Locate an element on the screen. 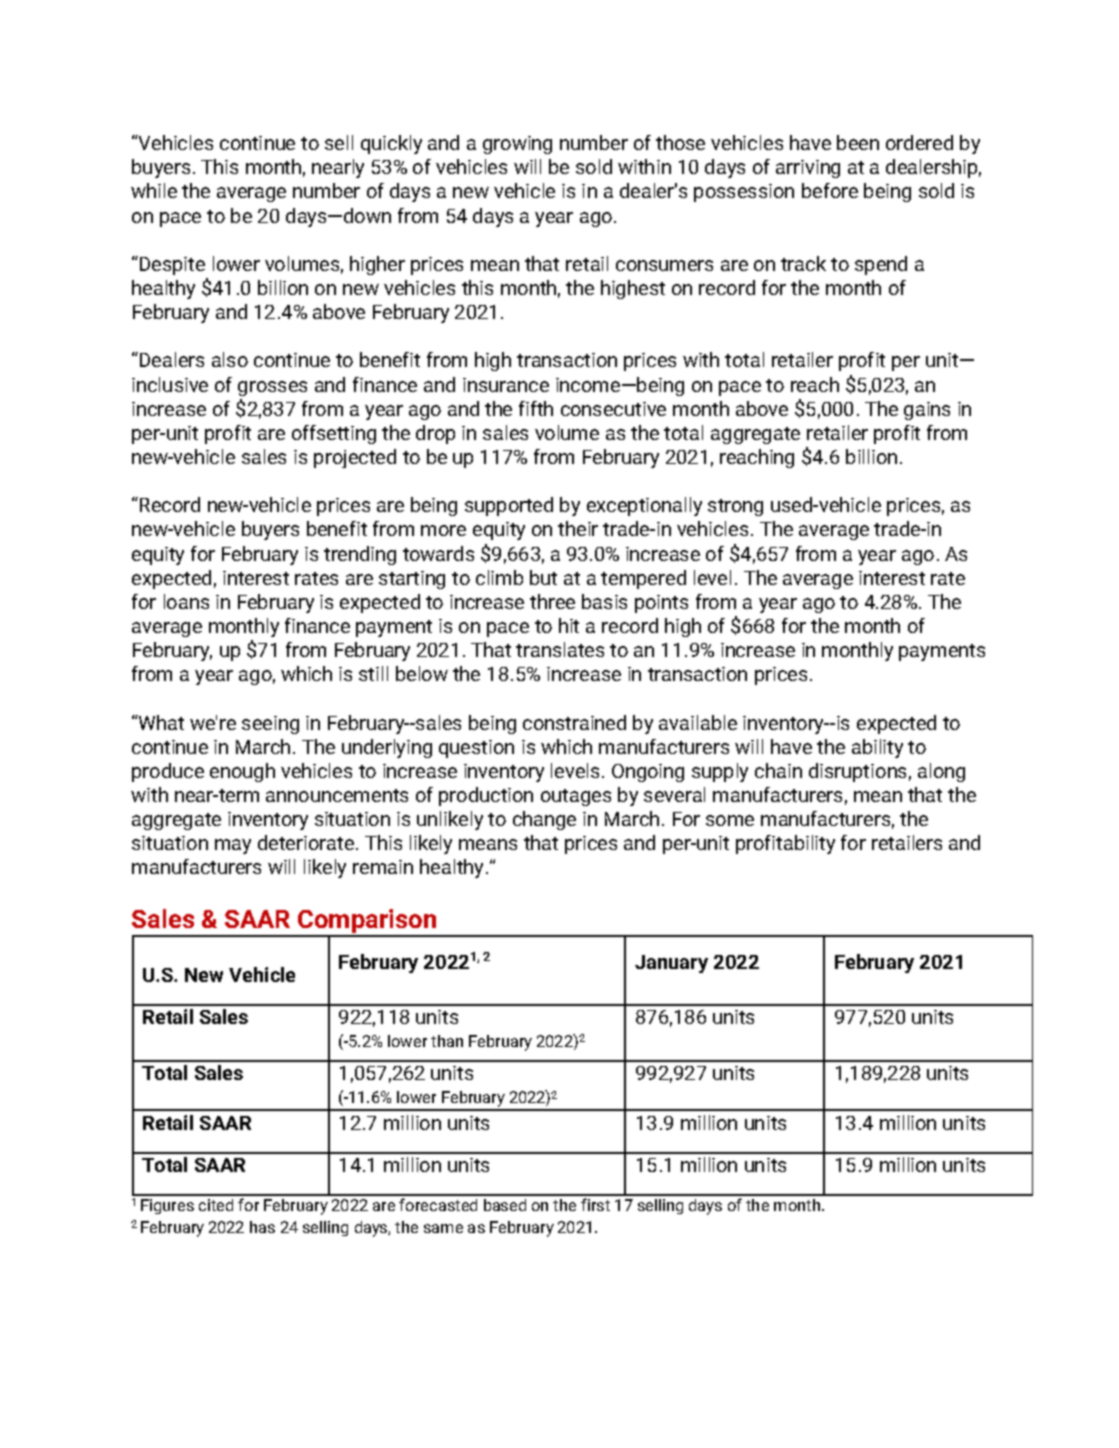  while is located at coordinates (154, 190).
